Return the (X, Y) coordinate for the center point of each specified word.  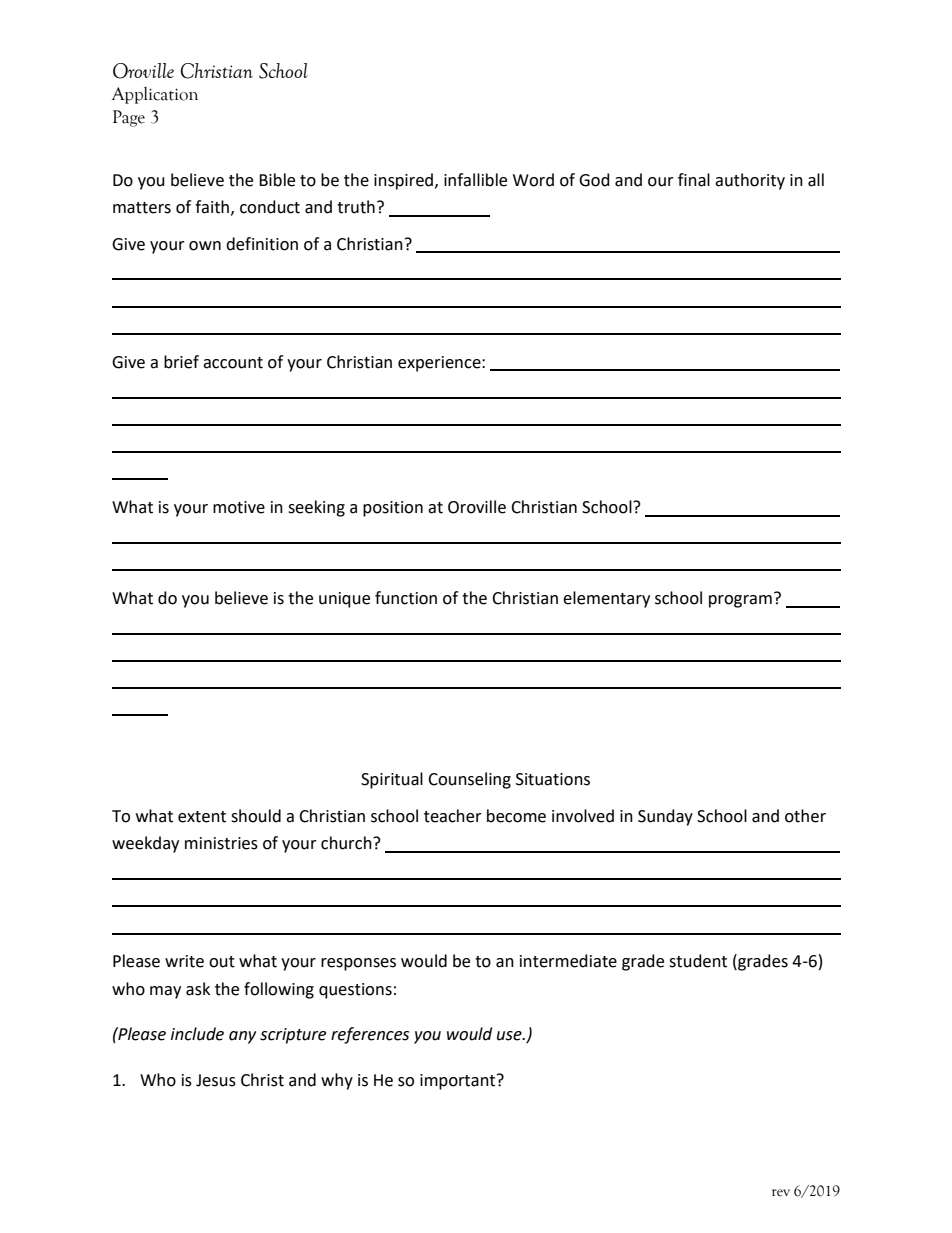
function (406, 598)
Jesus (216, 1080)
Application (155, 95)
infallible (475, 180)
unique (344, 600)
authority (750, 181)
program (740, 601)
